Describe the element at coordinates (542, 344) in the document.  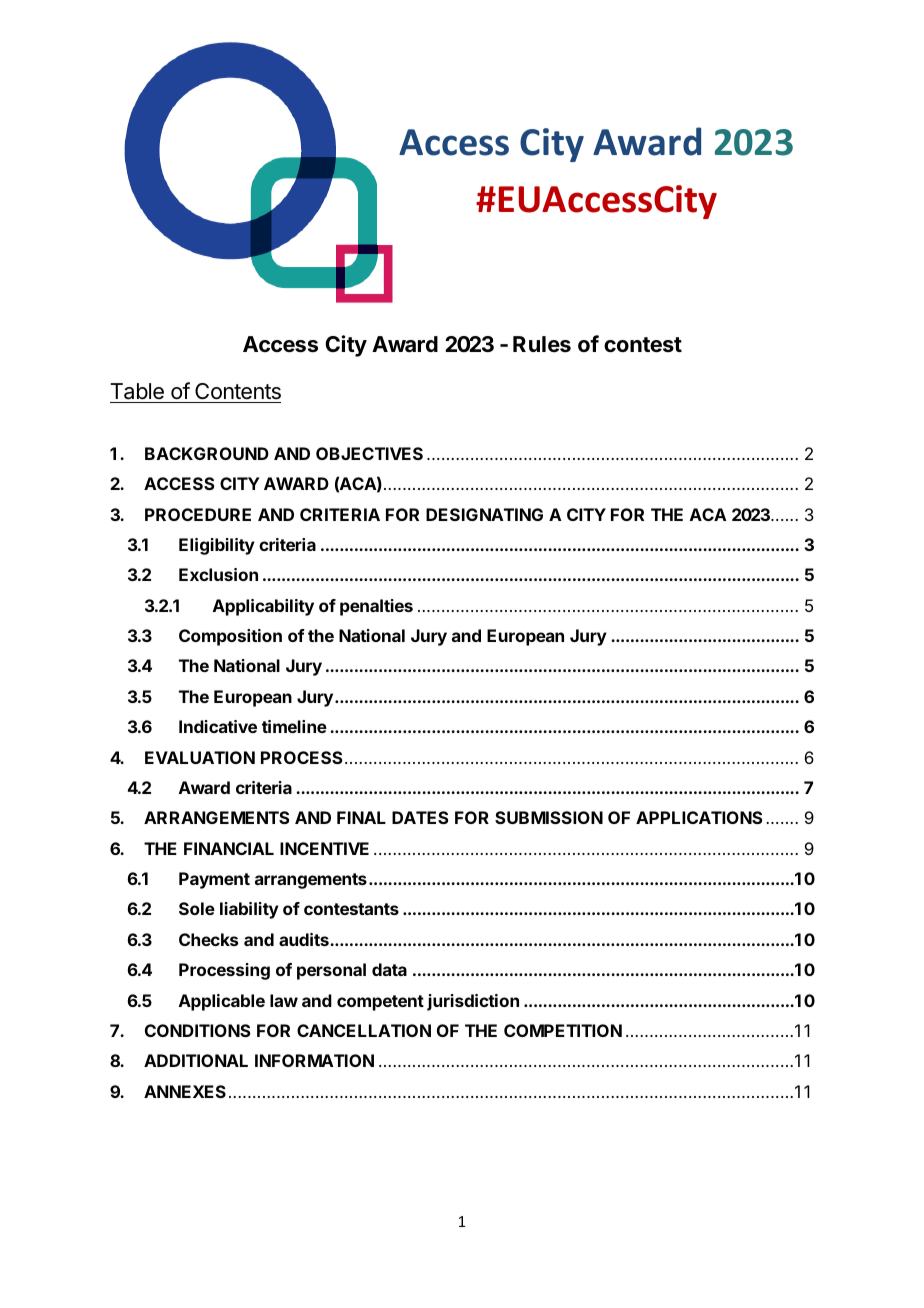
I see `Rules` at that location.
